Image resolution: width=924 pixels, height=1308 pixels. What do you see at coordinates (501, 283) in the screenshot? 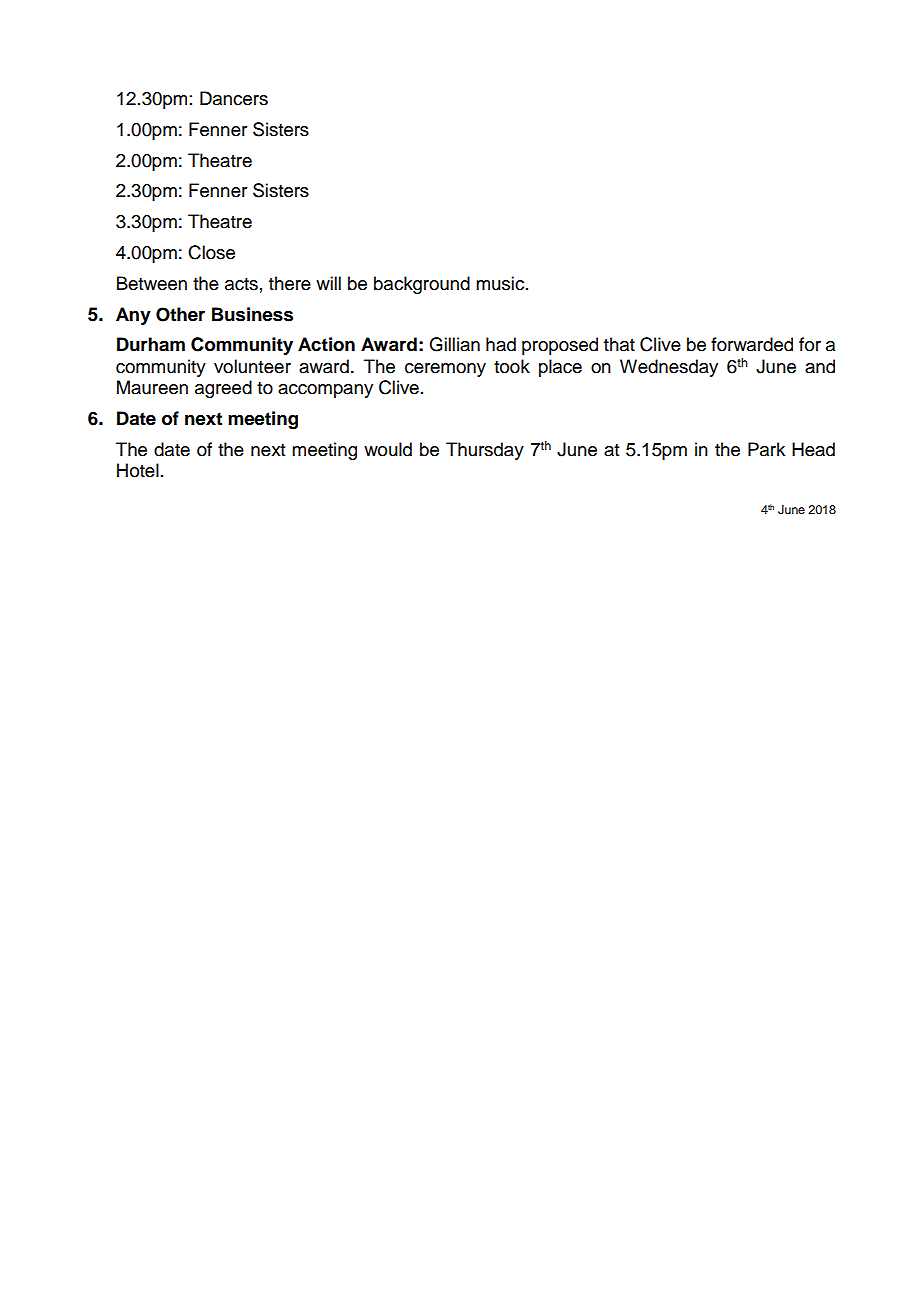
I see `music` at bounding box center [501, 283].
